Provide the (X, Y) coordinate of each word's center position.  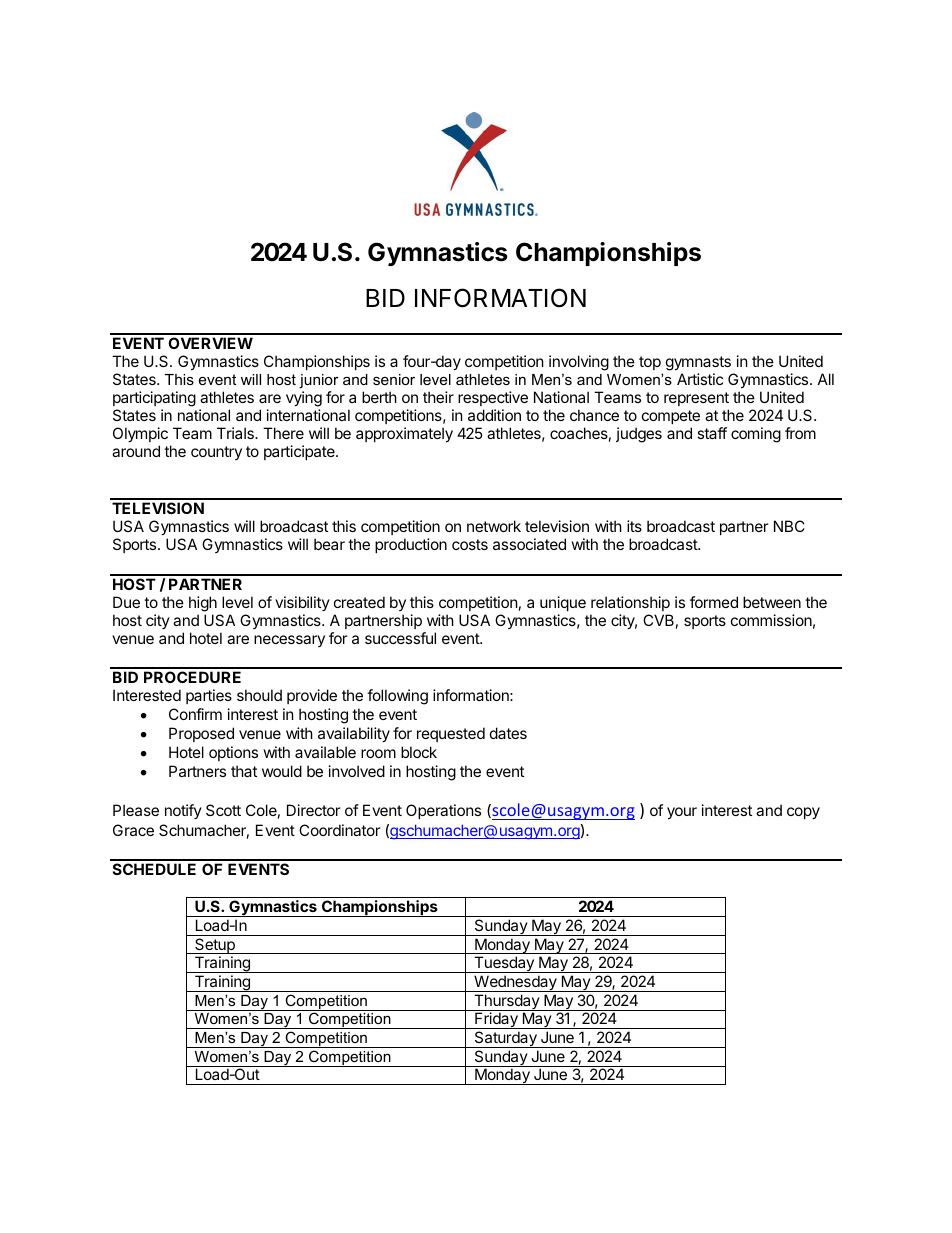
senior (394, 379)
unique (563, 603)
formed (714, 602)
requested (451, 734)
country (216, 453)
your (682, 813)
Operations (443, 811)
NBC (789, 526)
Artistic (700, 379)
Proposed (201, 734)
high (203, 604)
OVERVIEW (210, 343)
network (494, 526)
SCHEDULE (154, 869)
